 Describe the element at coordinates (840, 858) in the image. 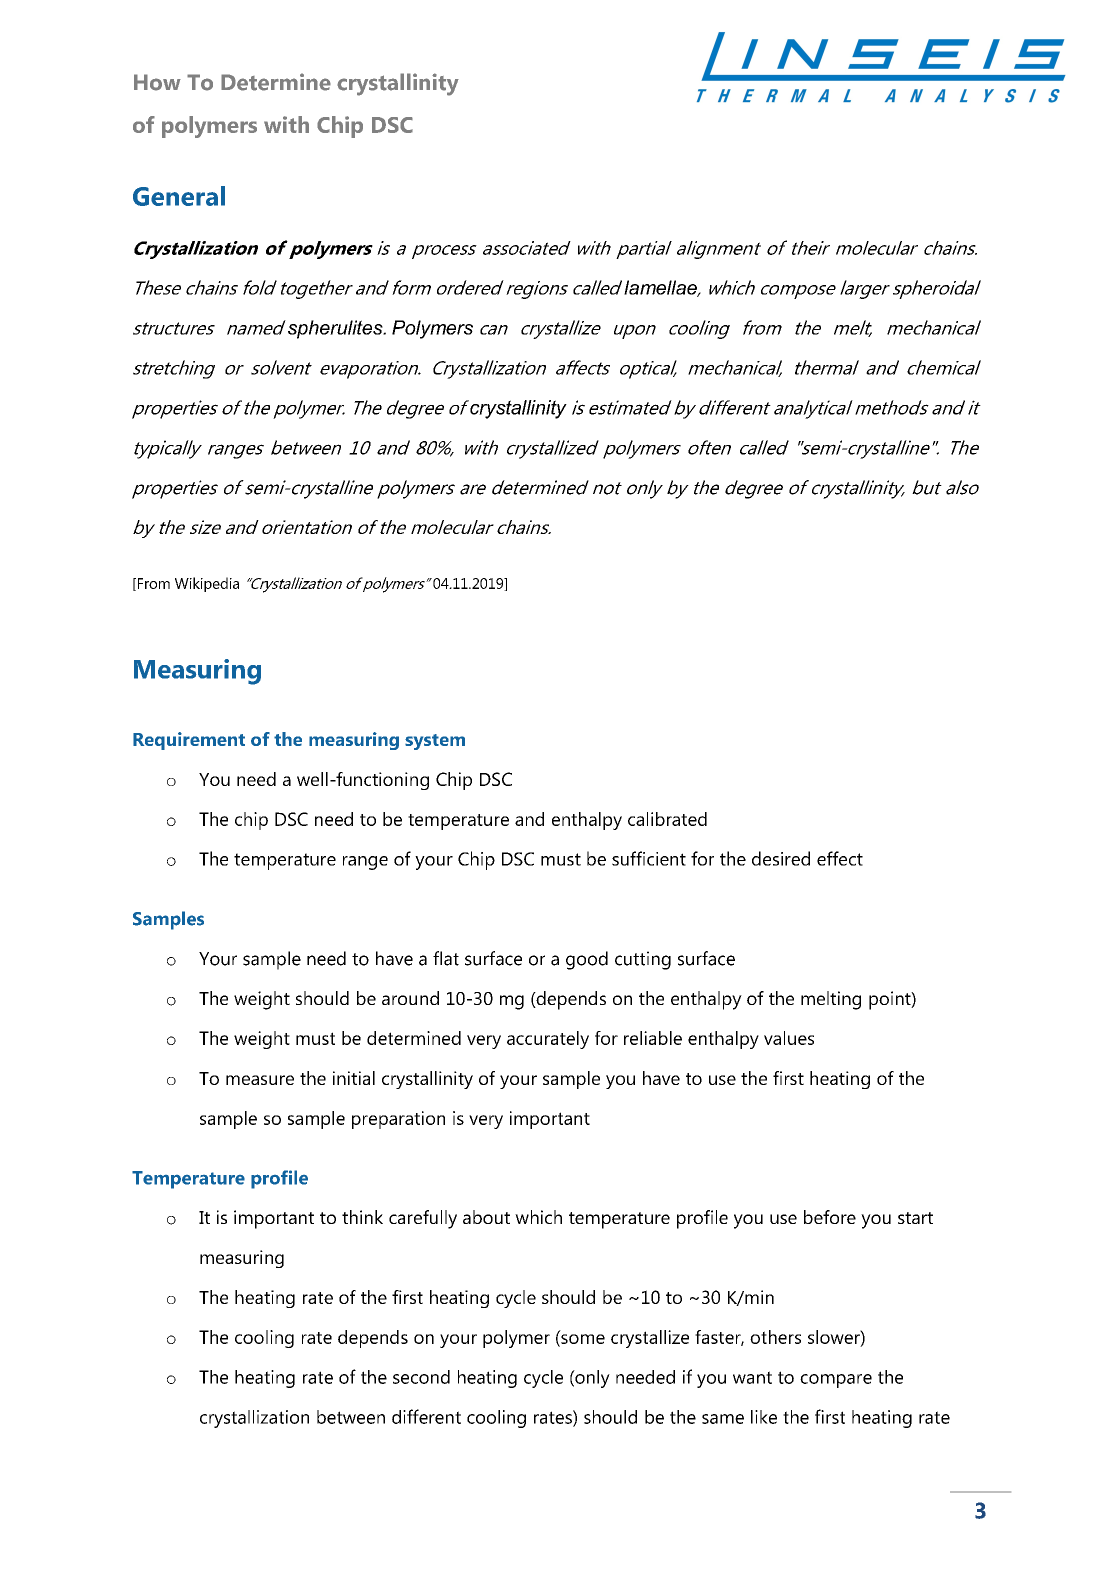

I see `effect` at that location.
